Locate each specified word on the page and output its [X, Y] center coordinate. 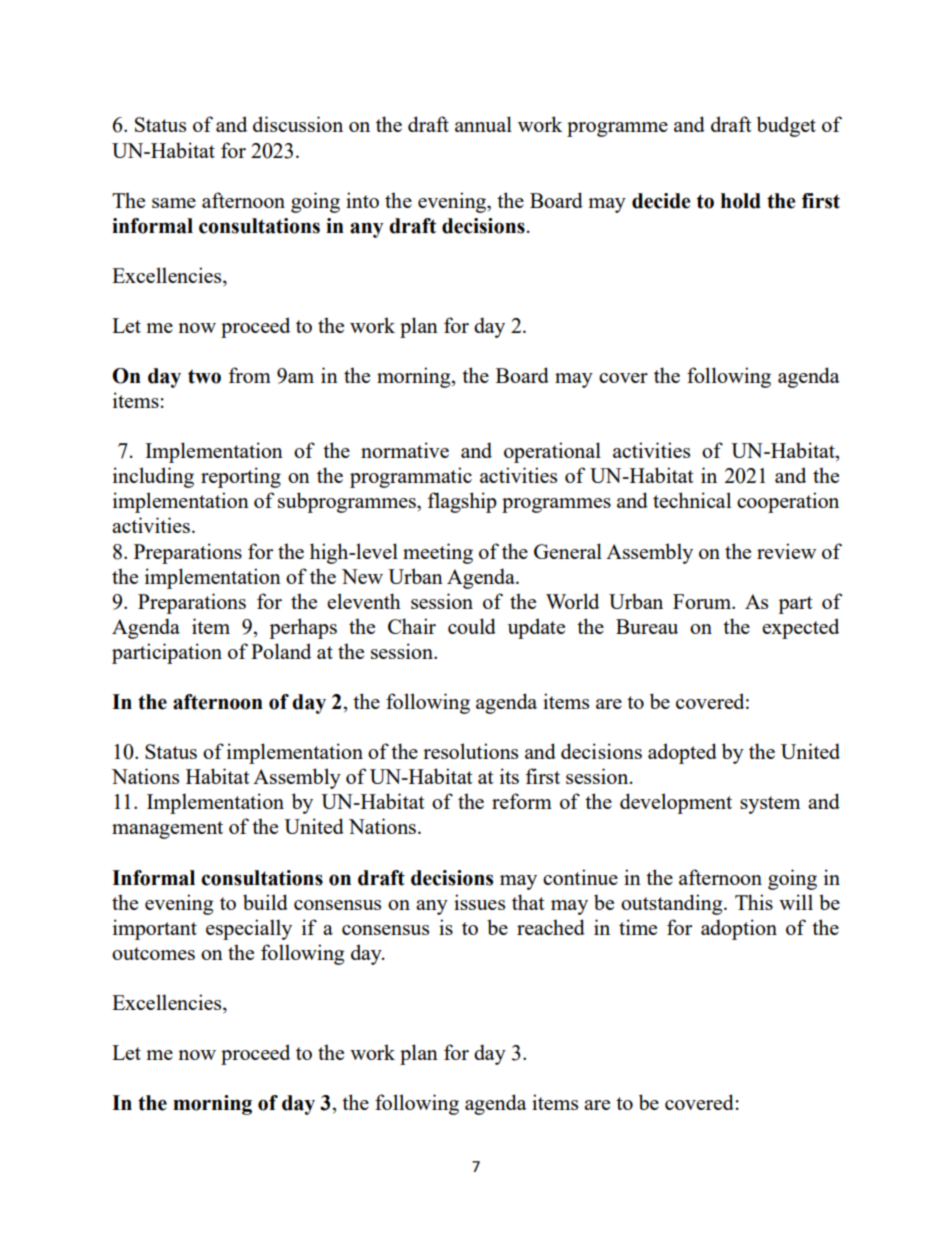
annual [483, 124]
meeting [438, 553]
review [786, 551]
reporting [241, 477]
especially [249, 929]
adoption [739, 929]
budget [786, 126]
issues [479, 902]
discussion [298, 124]
